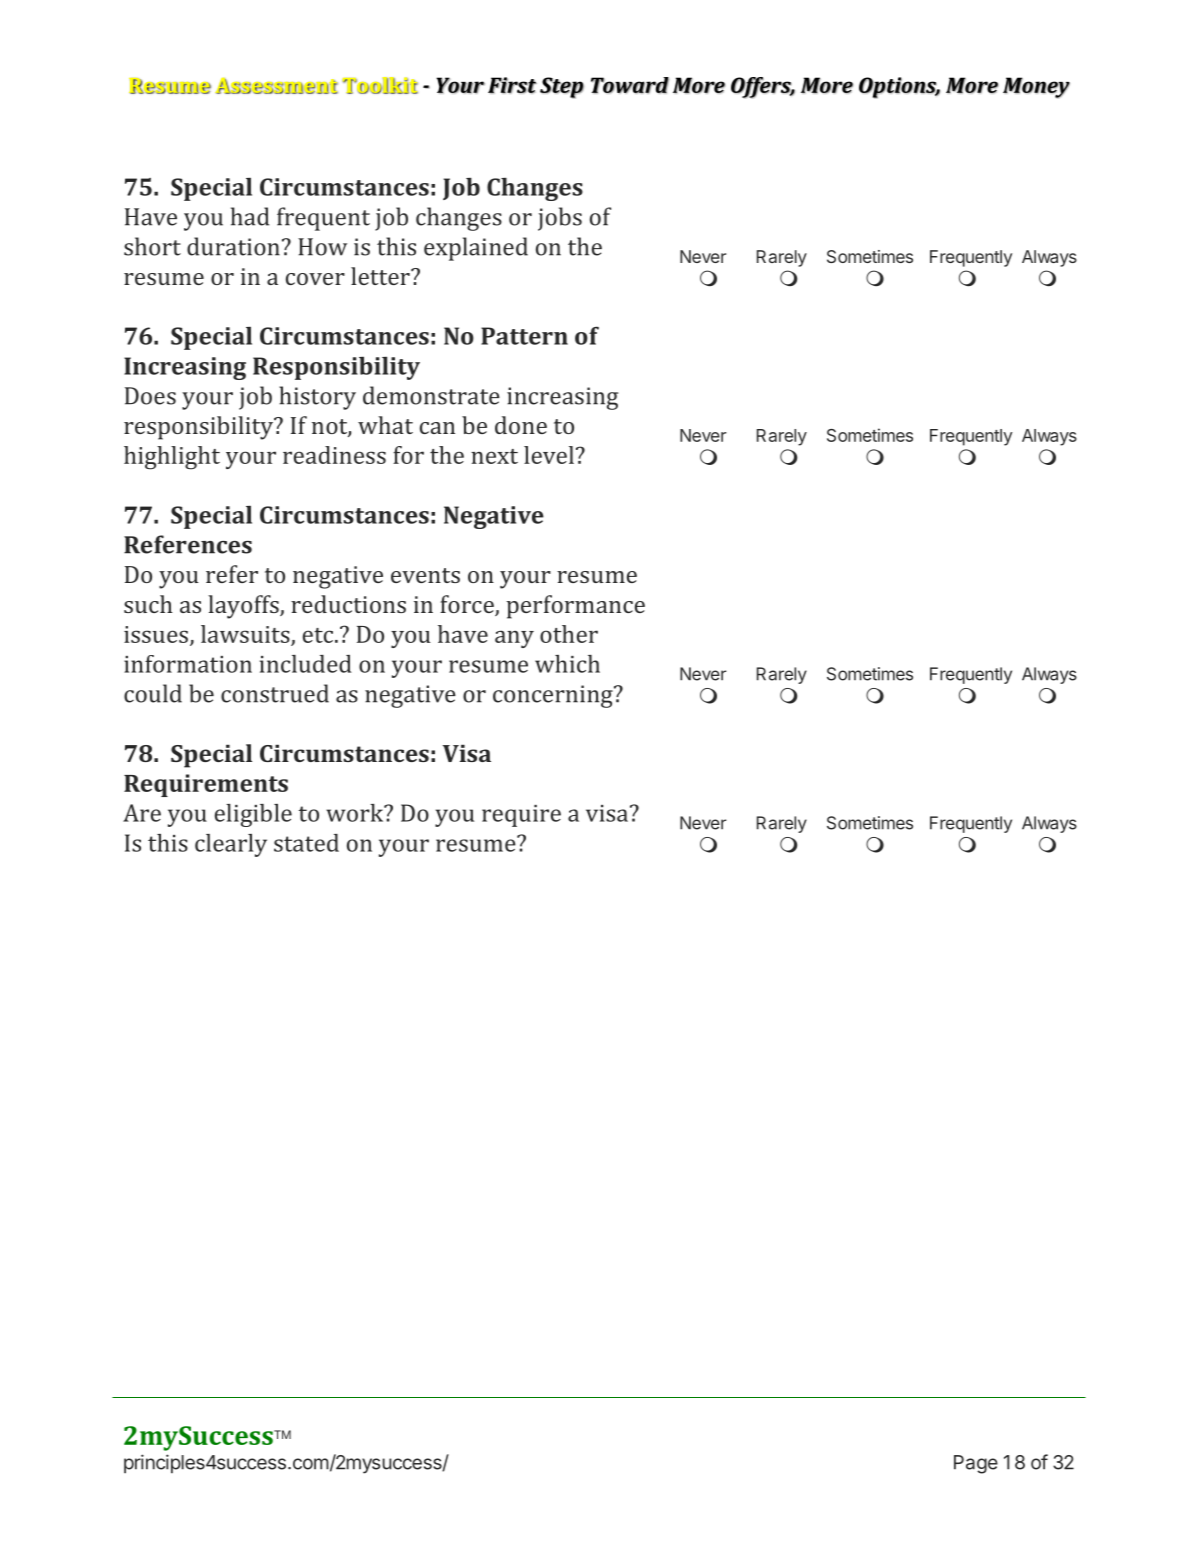  Describe the element at coordinates (562, 88) in the page. I see `Step` at that location.
